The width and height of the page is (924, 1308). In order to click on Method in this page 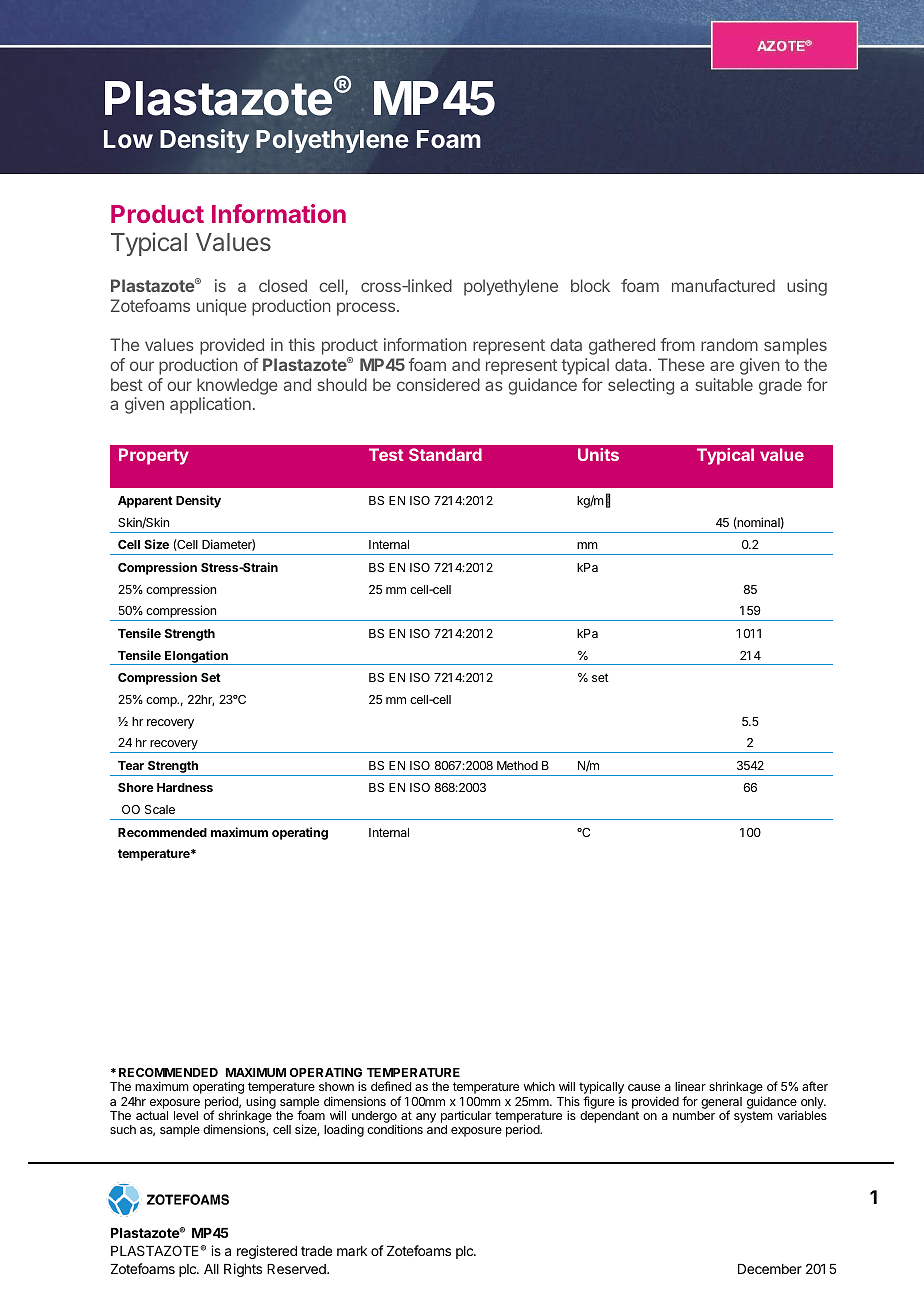, I will do `click(517, 765)`.
